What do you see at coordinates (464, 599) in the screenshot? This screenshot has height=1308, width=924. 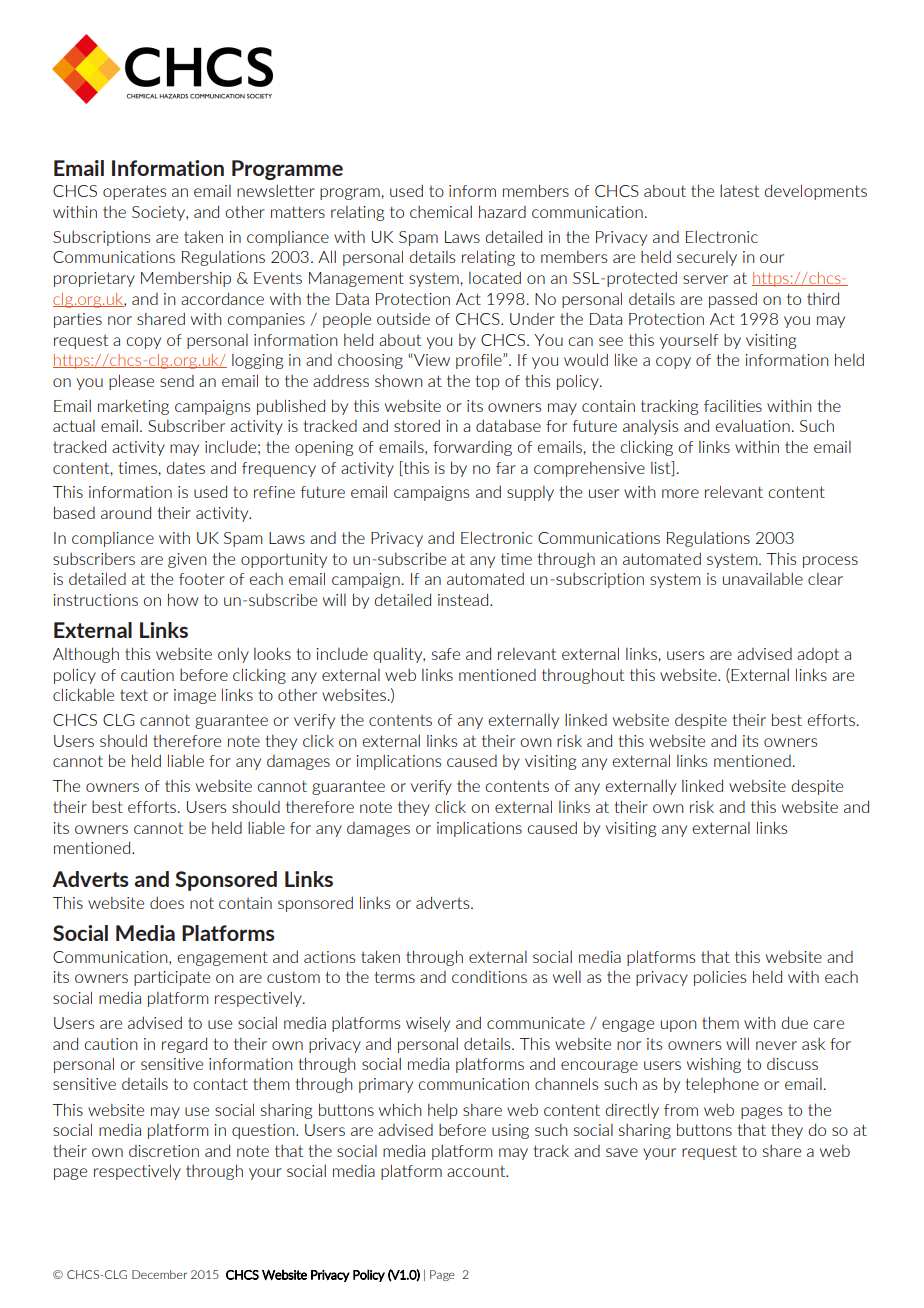 I see `instead` at bounding box center [464, 599].
